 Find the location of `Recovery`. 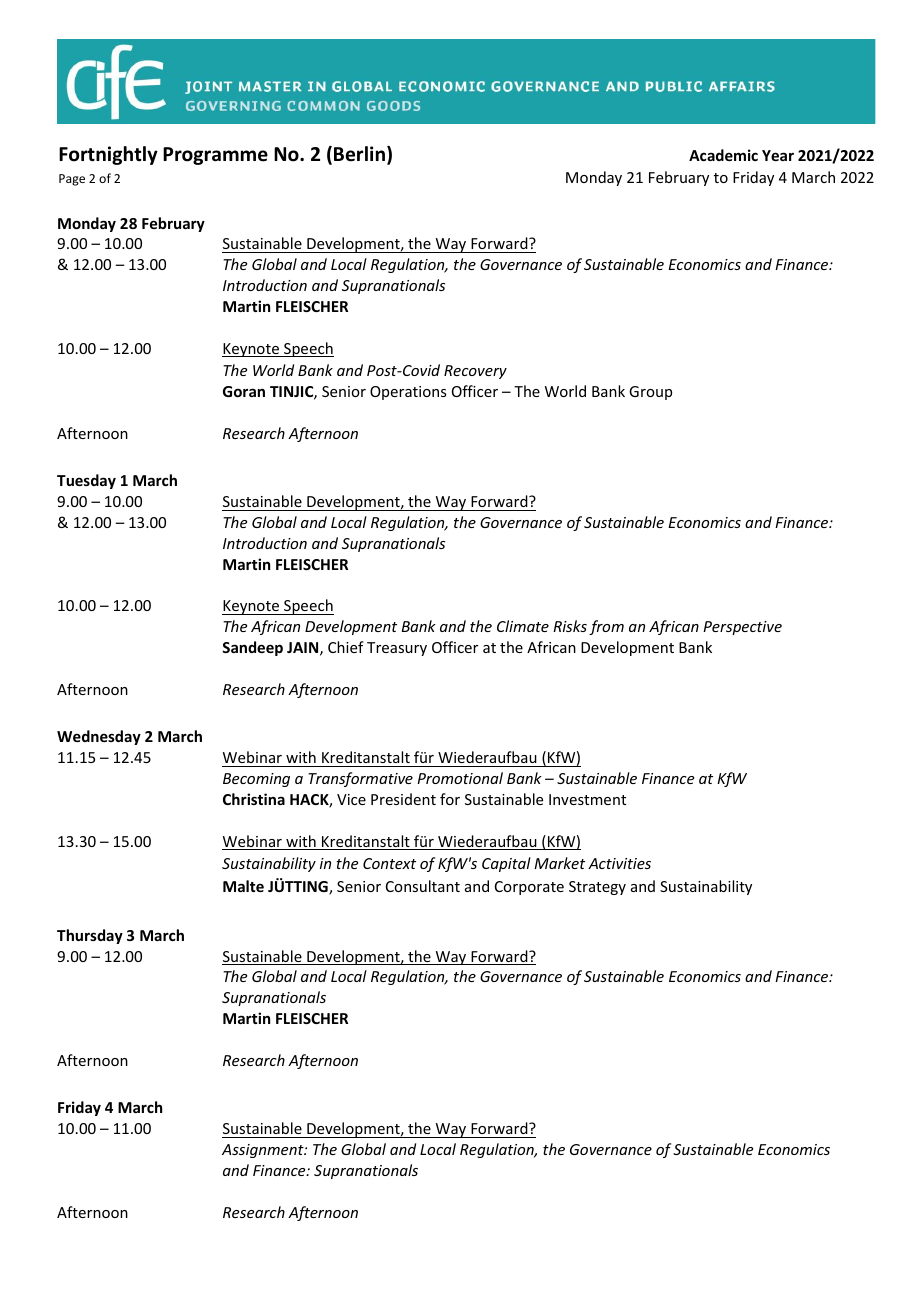

Recovery is located at coordinates (475, 372).
